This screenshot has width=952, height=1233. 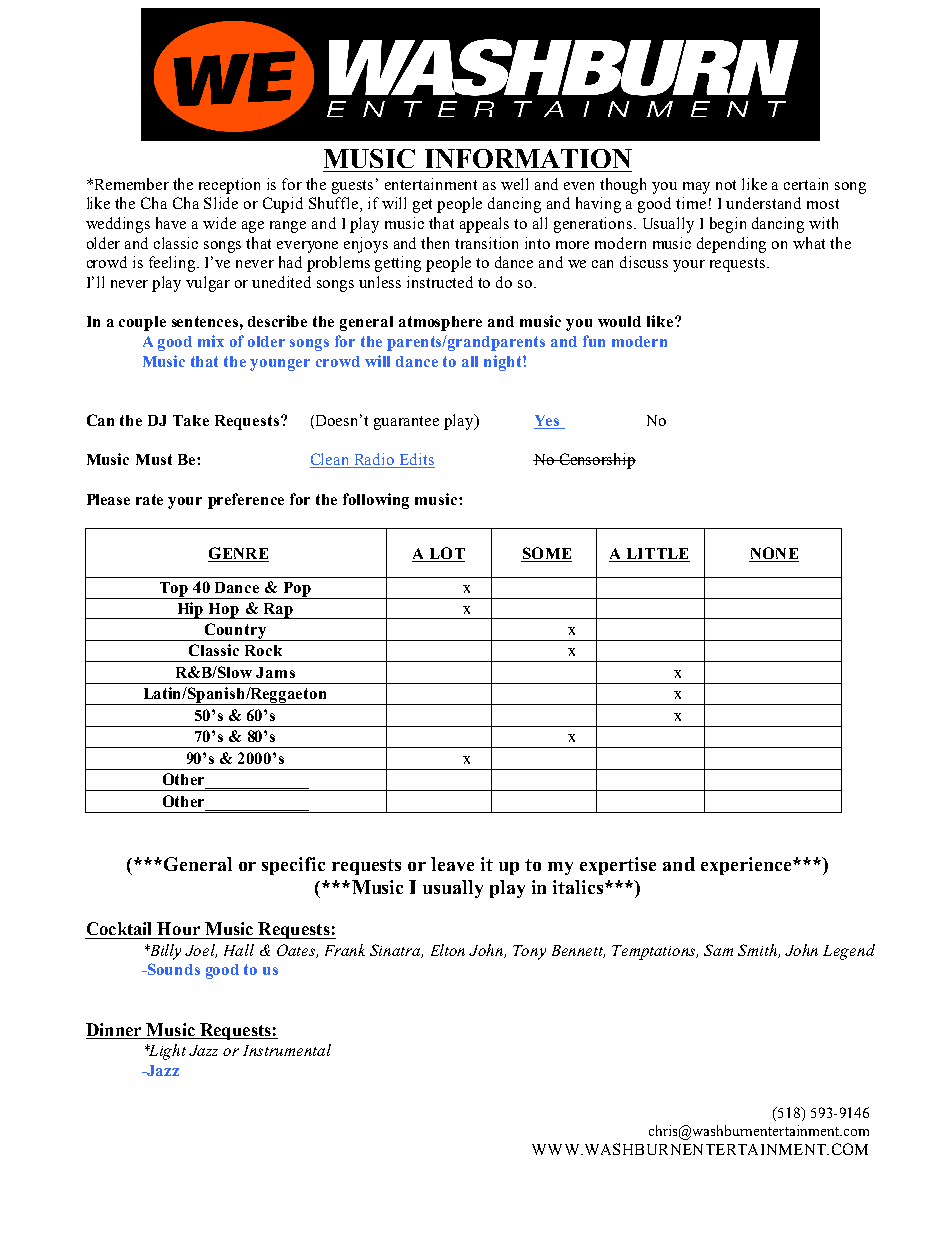 I want to click on well, so click(x=514, y=184).
